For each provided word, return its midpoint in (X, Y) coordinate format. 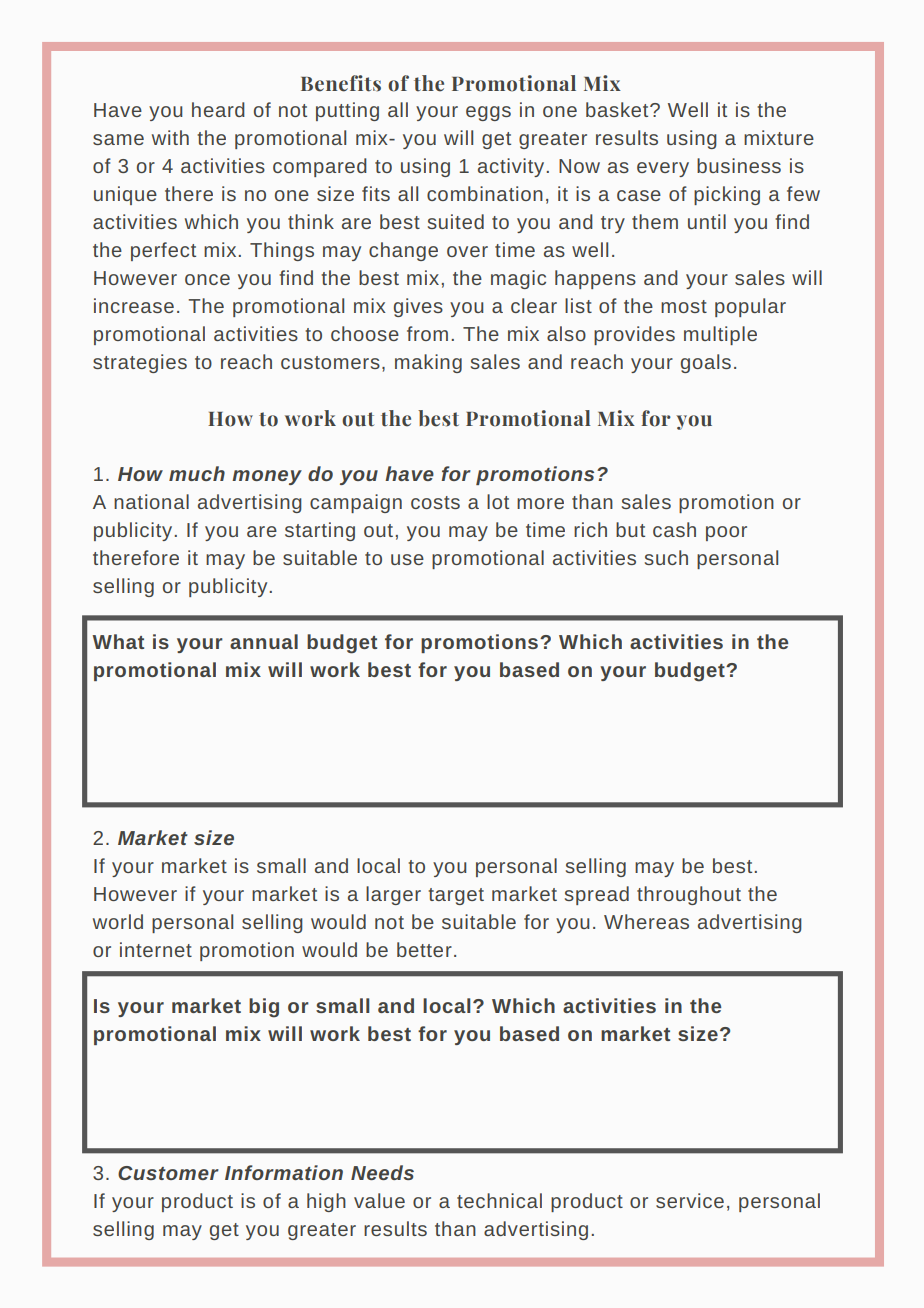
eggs (488, 113)
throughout (689, 895)
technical (499, 1200)
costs (435, 502)
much (197, 473)
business (739, 165)
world (118, 921)
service (690, 1200)
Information (284, 1172)
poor (726, 533)
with (170, 137)
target (456, 896)
